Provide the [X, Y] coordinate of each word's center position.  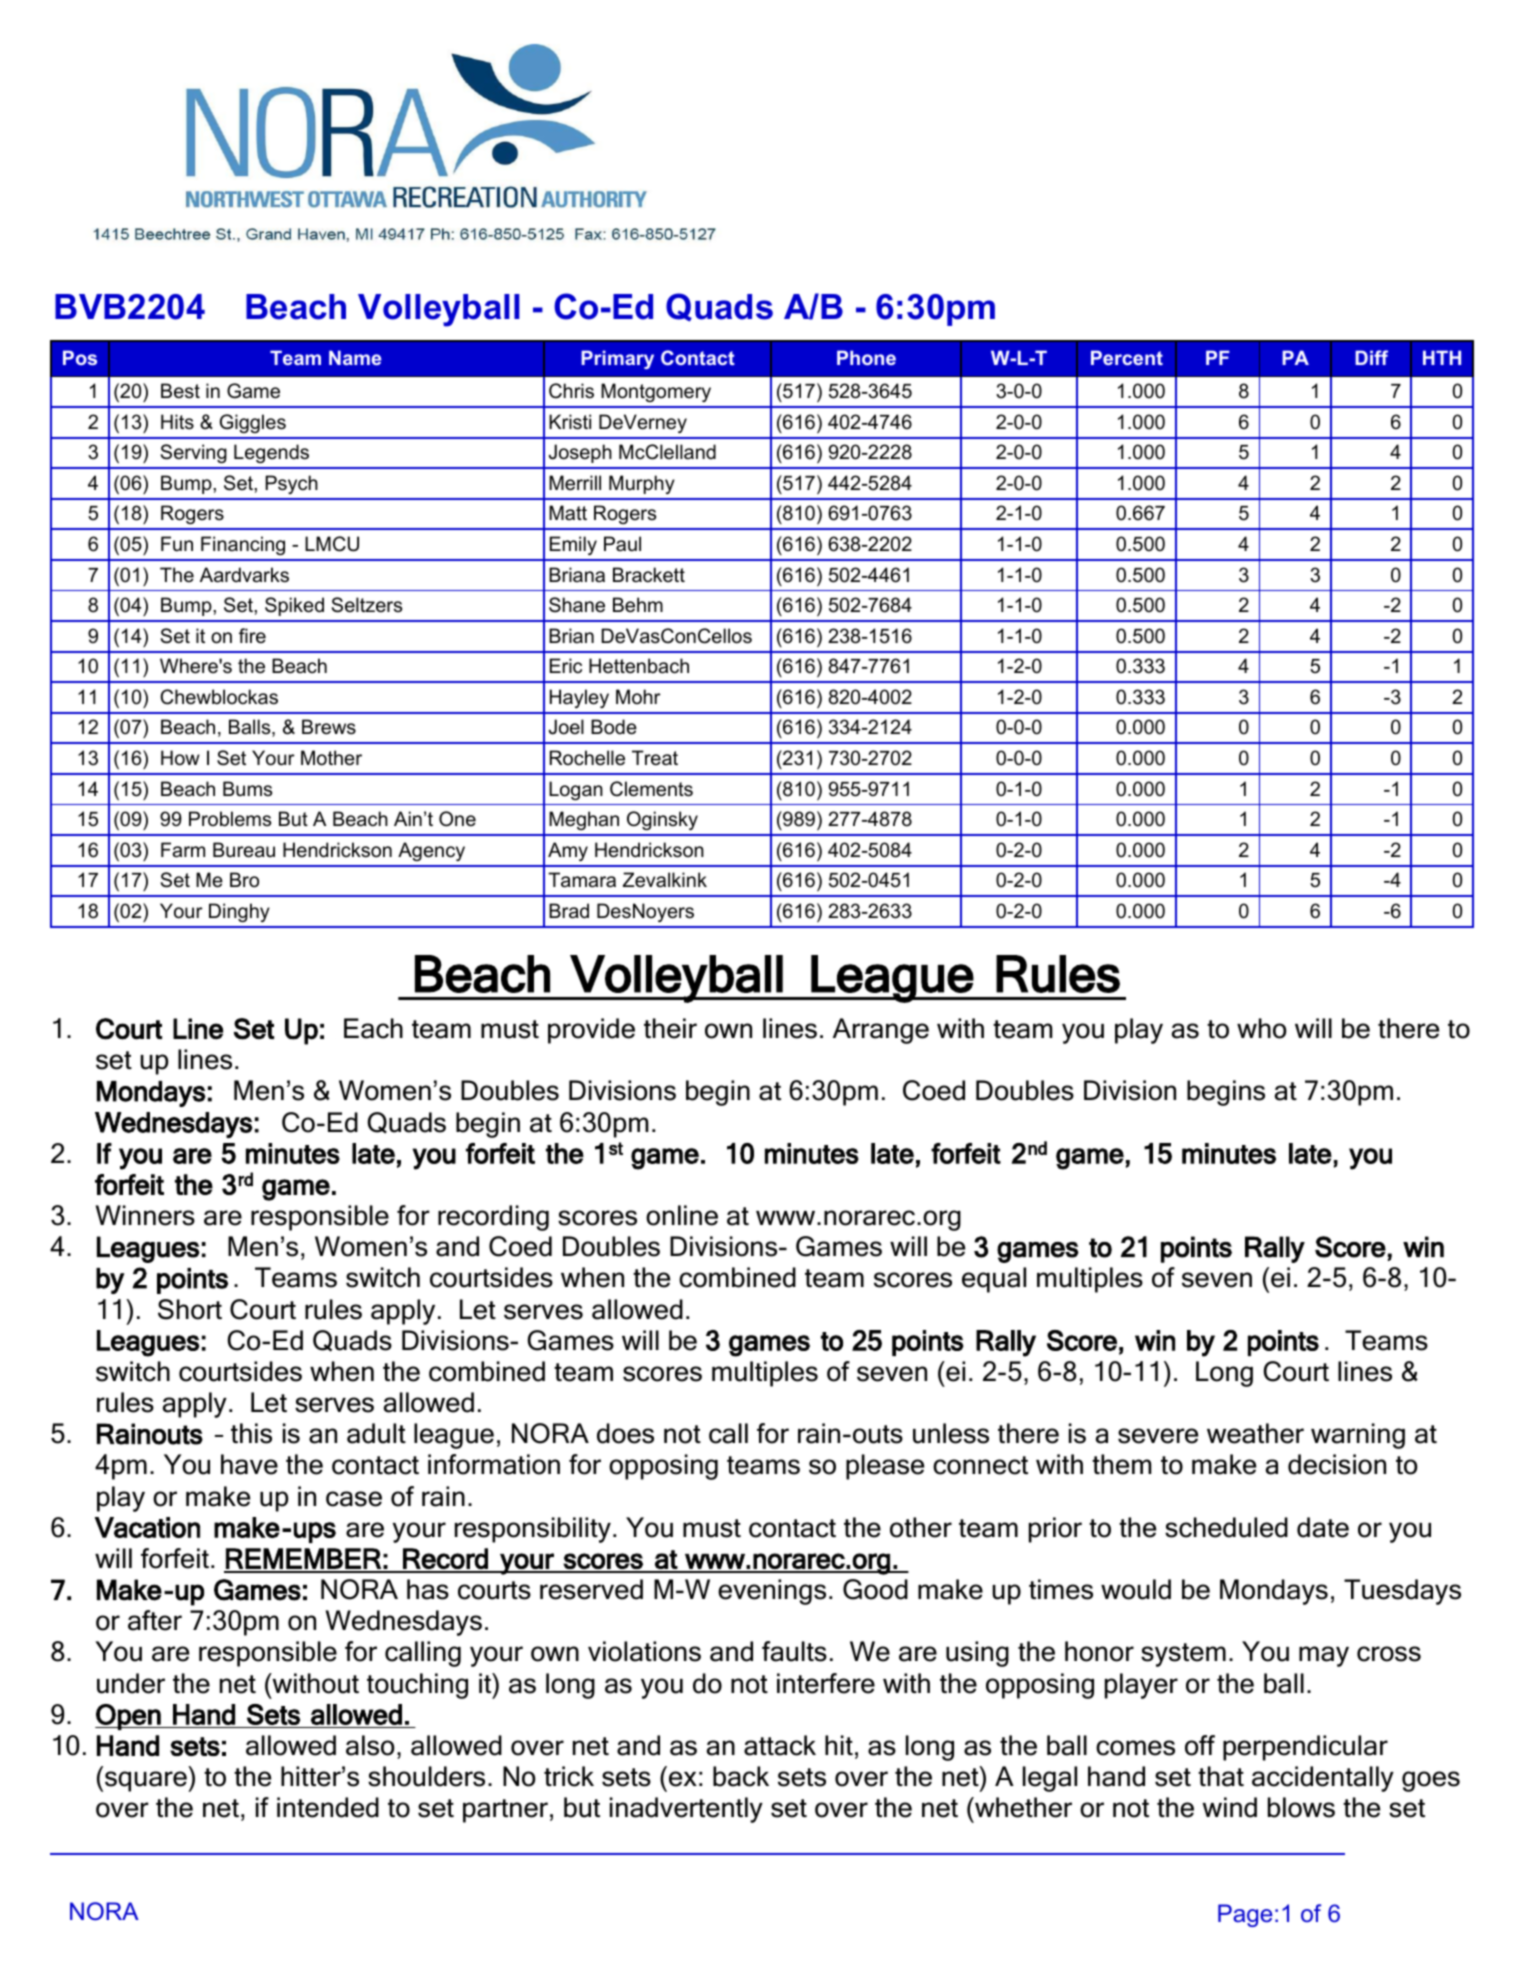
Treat [655, 758]
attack [780, 1745]
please [885, 1467]
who [1261, 1028]
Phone [866, 357]
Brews [329, 727]
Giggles [253, 423]
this [251, 1433]
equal [994, 1280]
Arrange [881, 1031]
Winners [145, 1215]
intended [328, 1807]
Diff [1371, 357]
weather [1255, 1433]
